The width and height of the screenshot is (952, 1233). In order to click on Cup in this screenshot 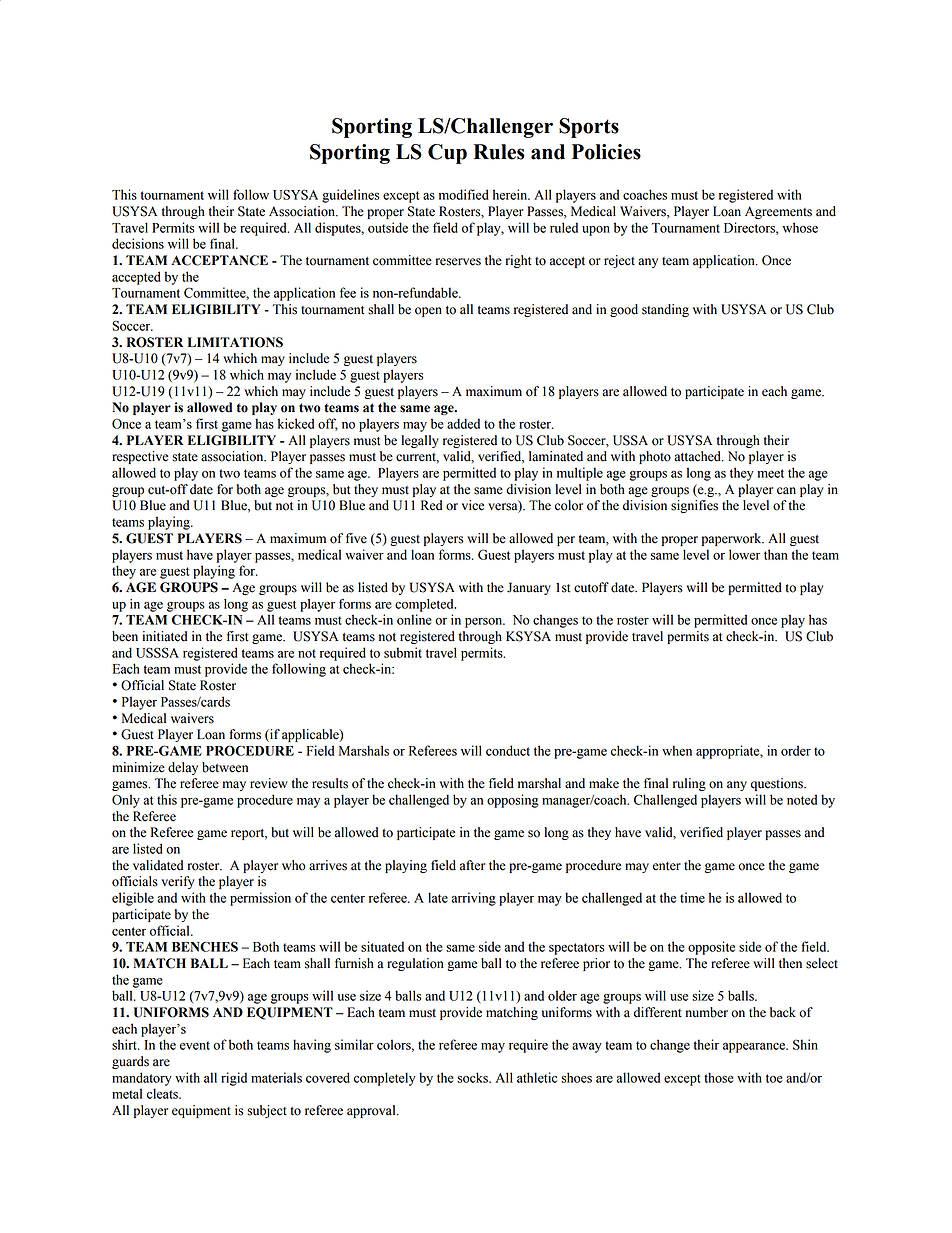, I will do `click(447, 154)`.
